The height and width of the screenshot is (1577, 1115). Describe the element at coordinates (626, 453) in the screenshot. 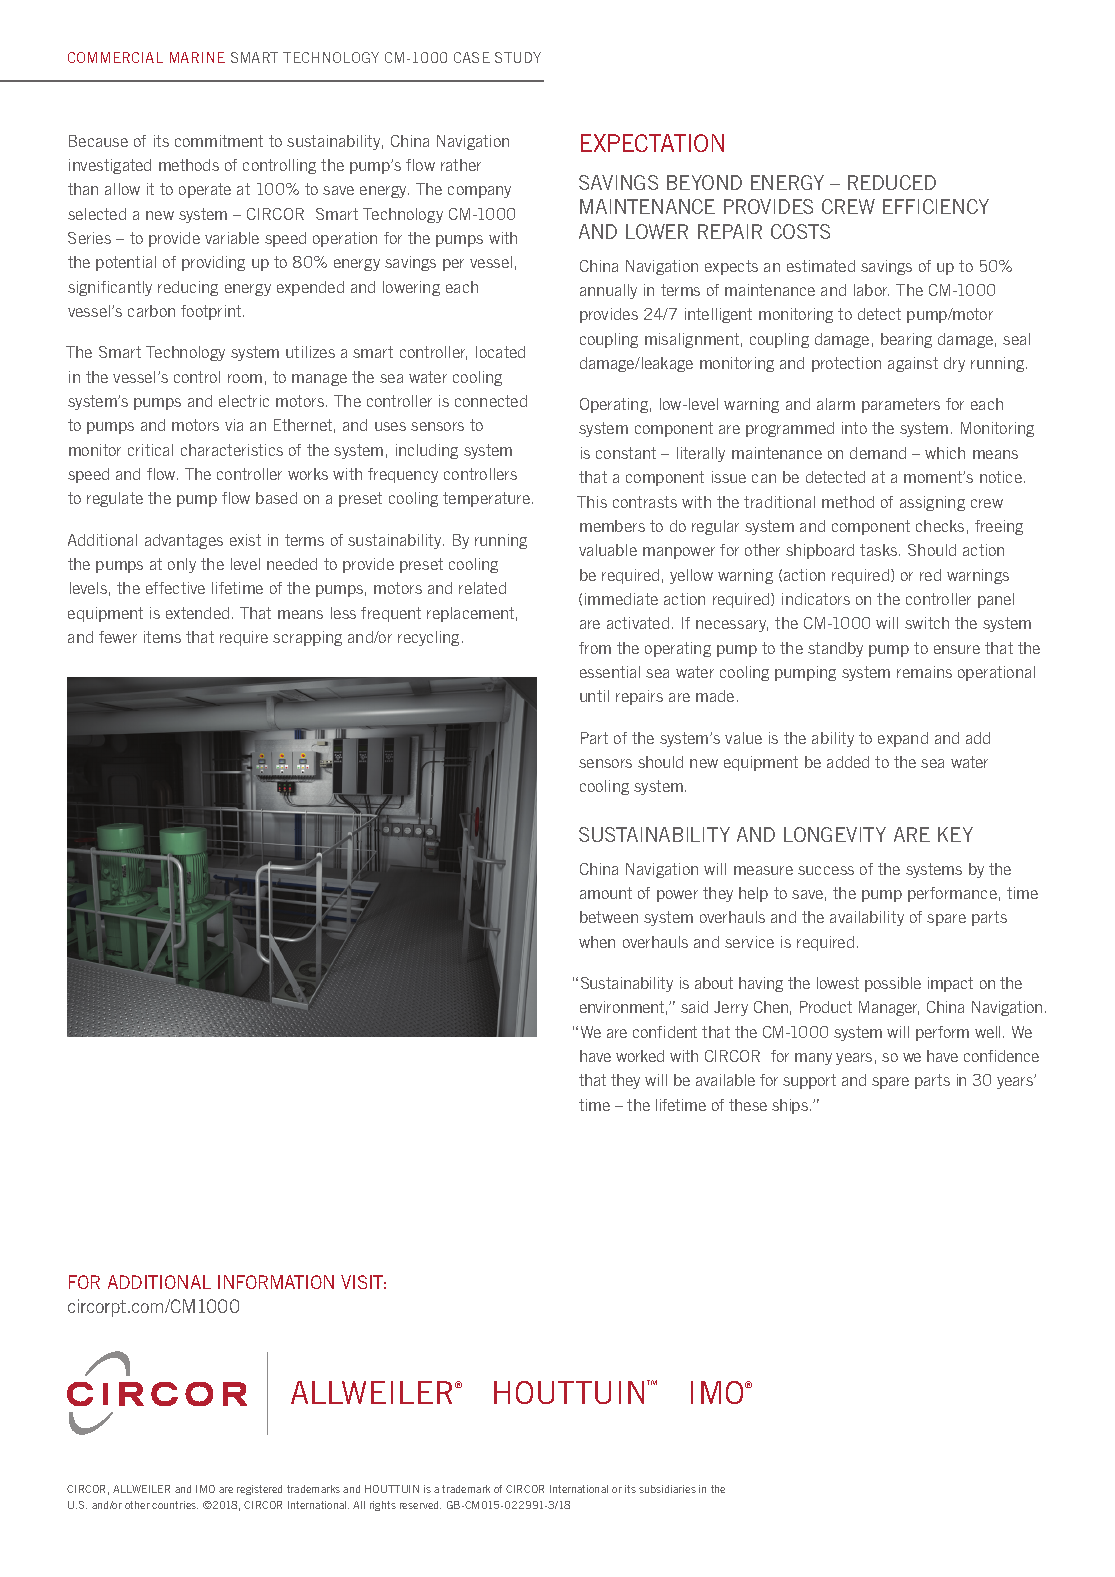

I see `constant` at that location.
